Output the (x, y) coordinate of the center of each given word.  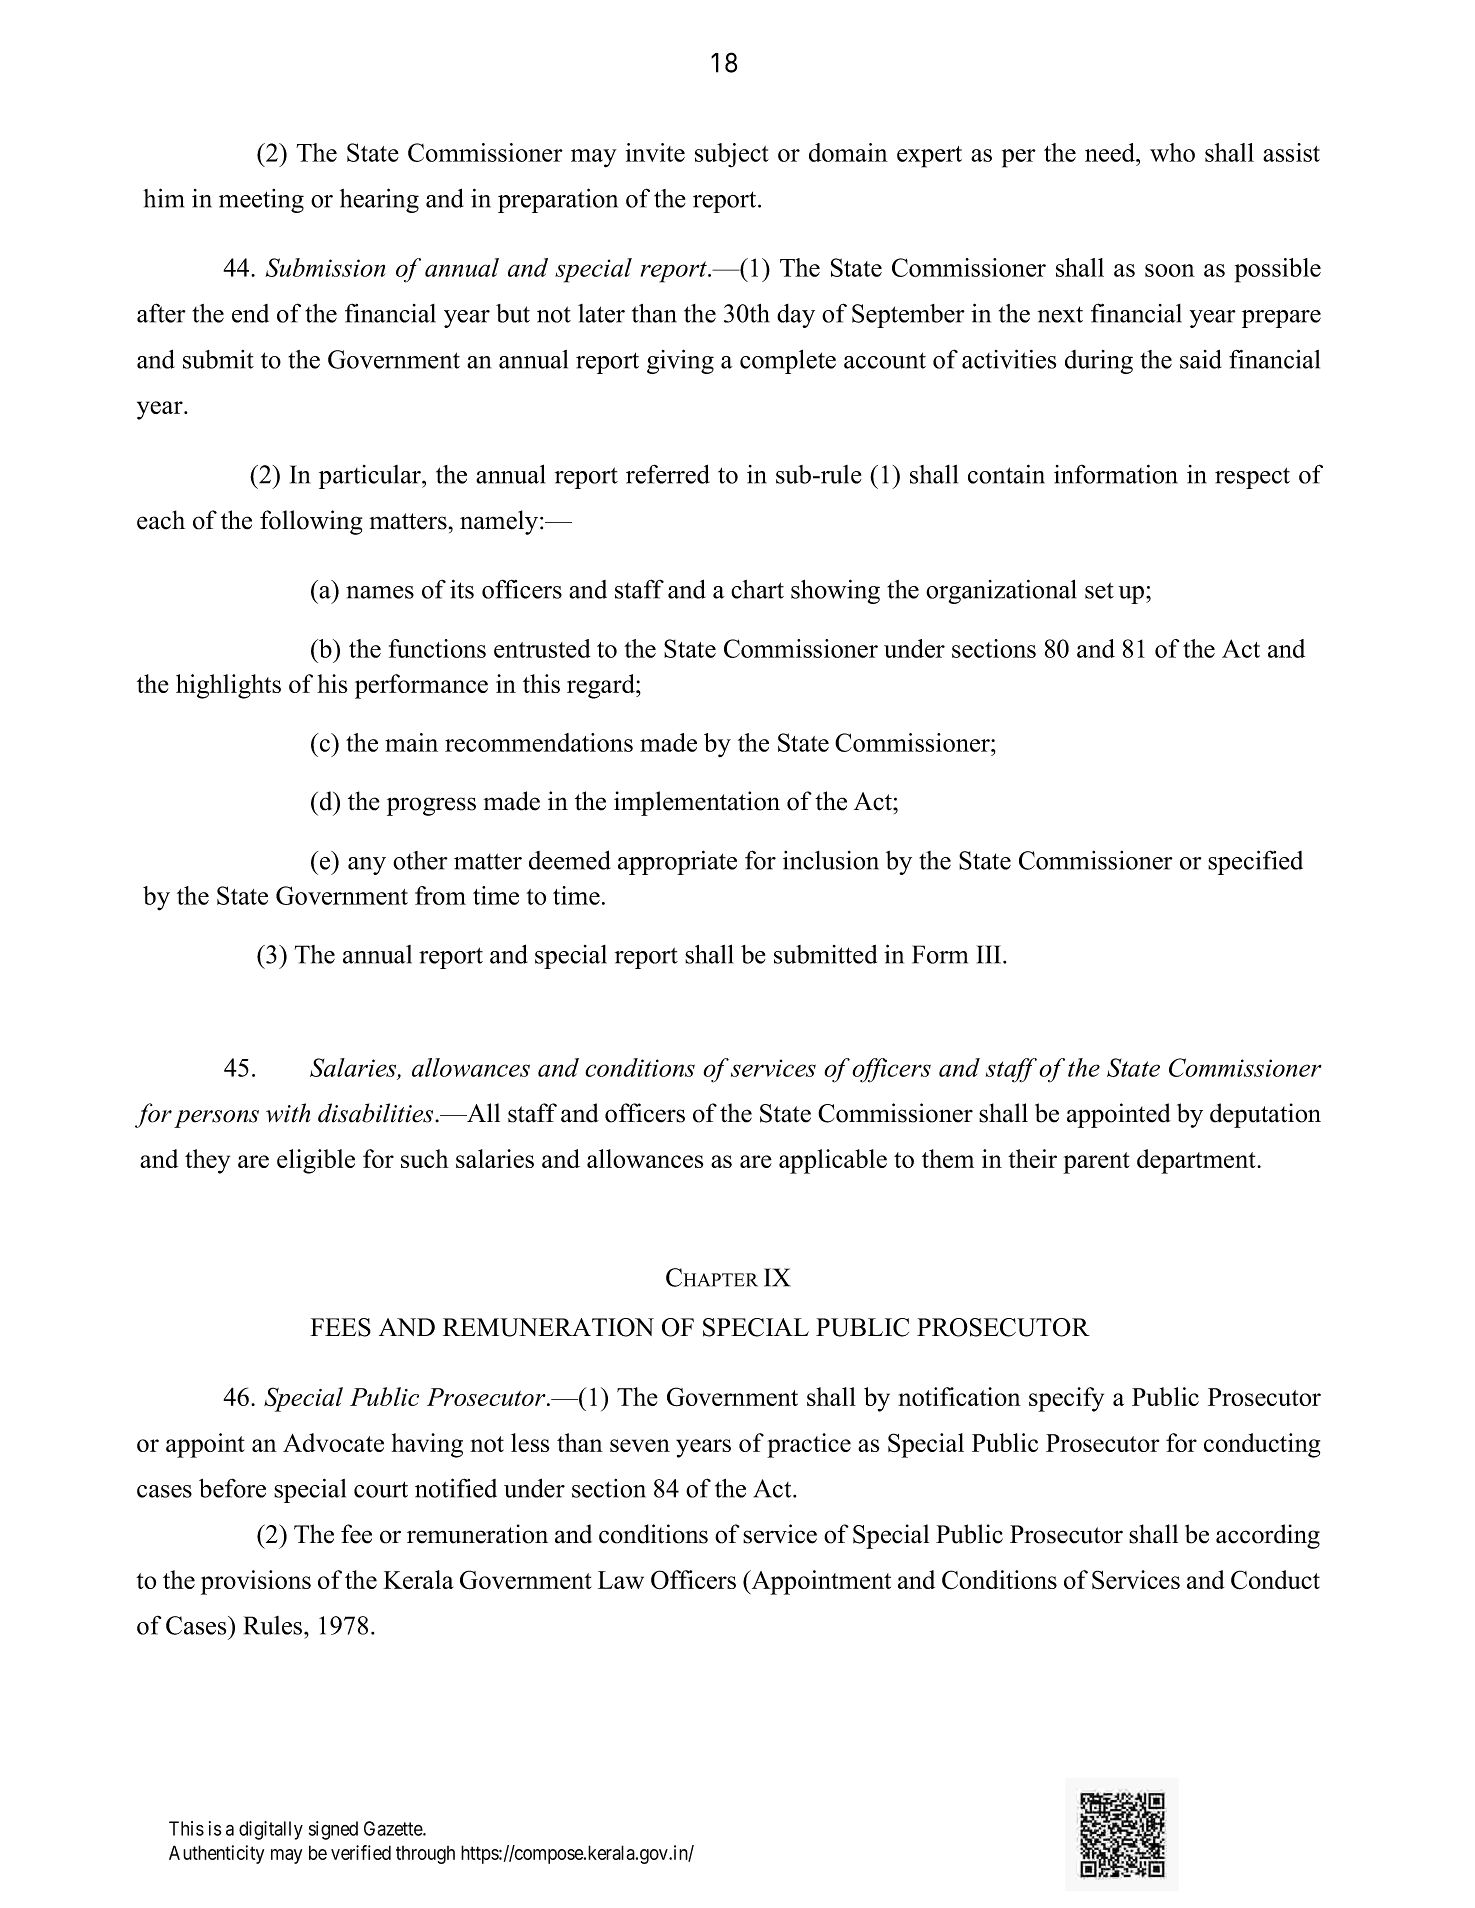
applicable (833, 1161)
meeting (261, 201)
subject (732, 155)
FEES (340, 1327)
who (1172, 152)
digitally (271, 1830)
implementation (697, 803)
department (1197, 1161)
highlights (228, 686)
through (425, 1855)
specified (1255, 862)
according (1268, 1536)
